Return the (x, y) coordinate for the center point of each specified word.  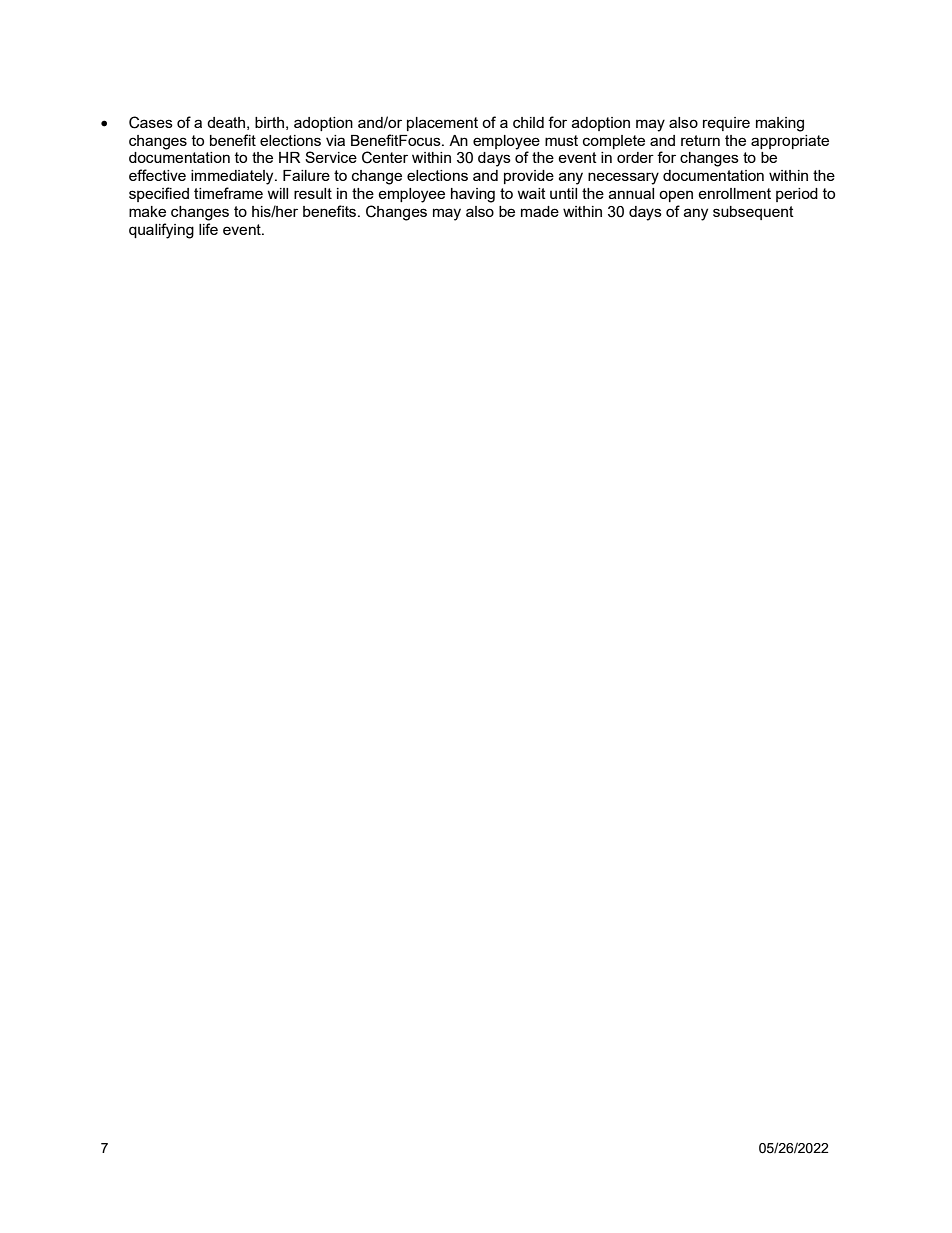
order (635, 157)
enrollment (734, 193)
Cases (151, 122)
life (208, 229)
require (726, 124)
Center (385, 157)
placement (442, 124)
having (473, 195)
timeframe (228, 193)
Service (331, 157)
